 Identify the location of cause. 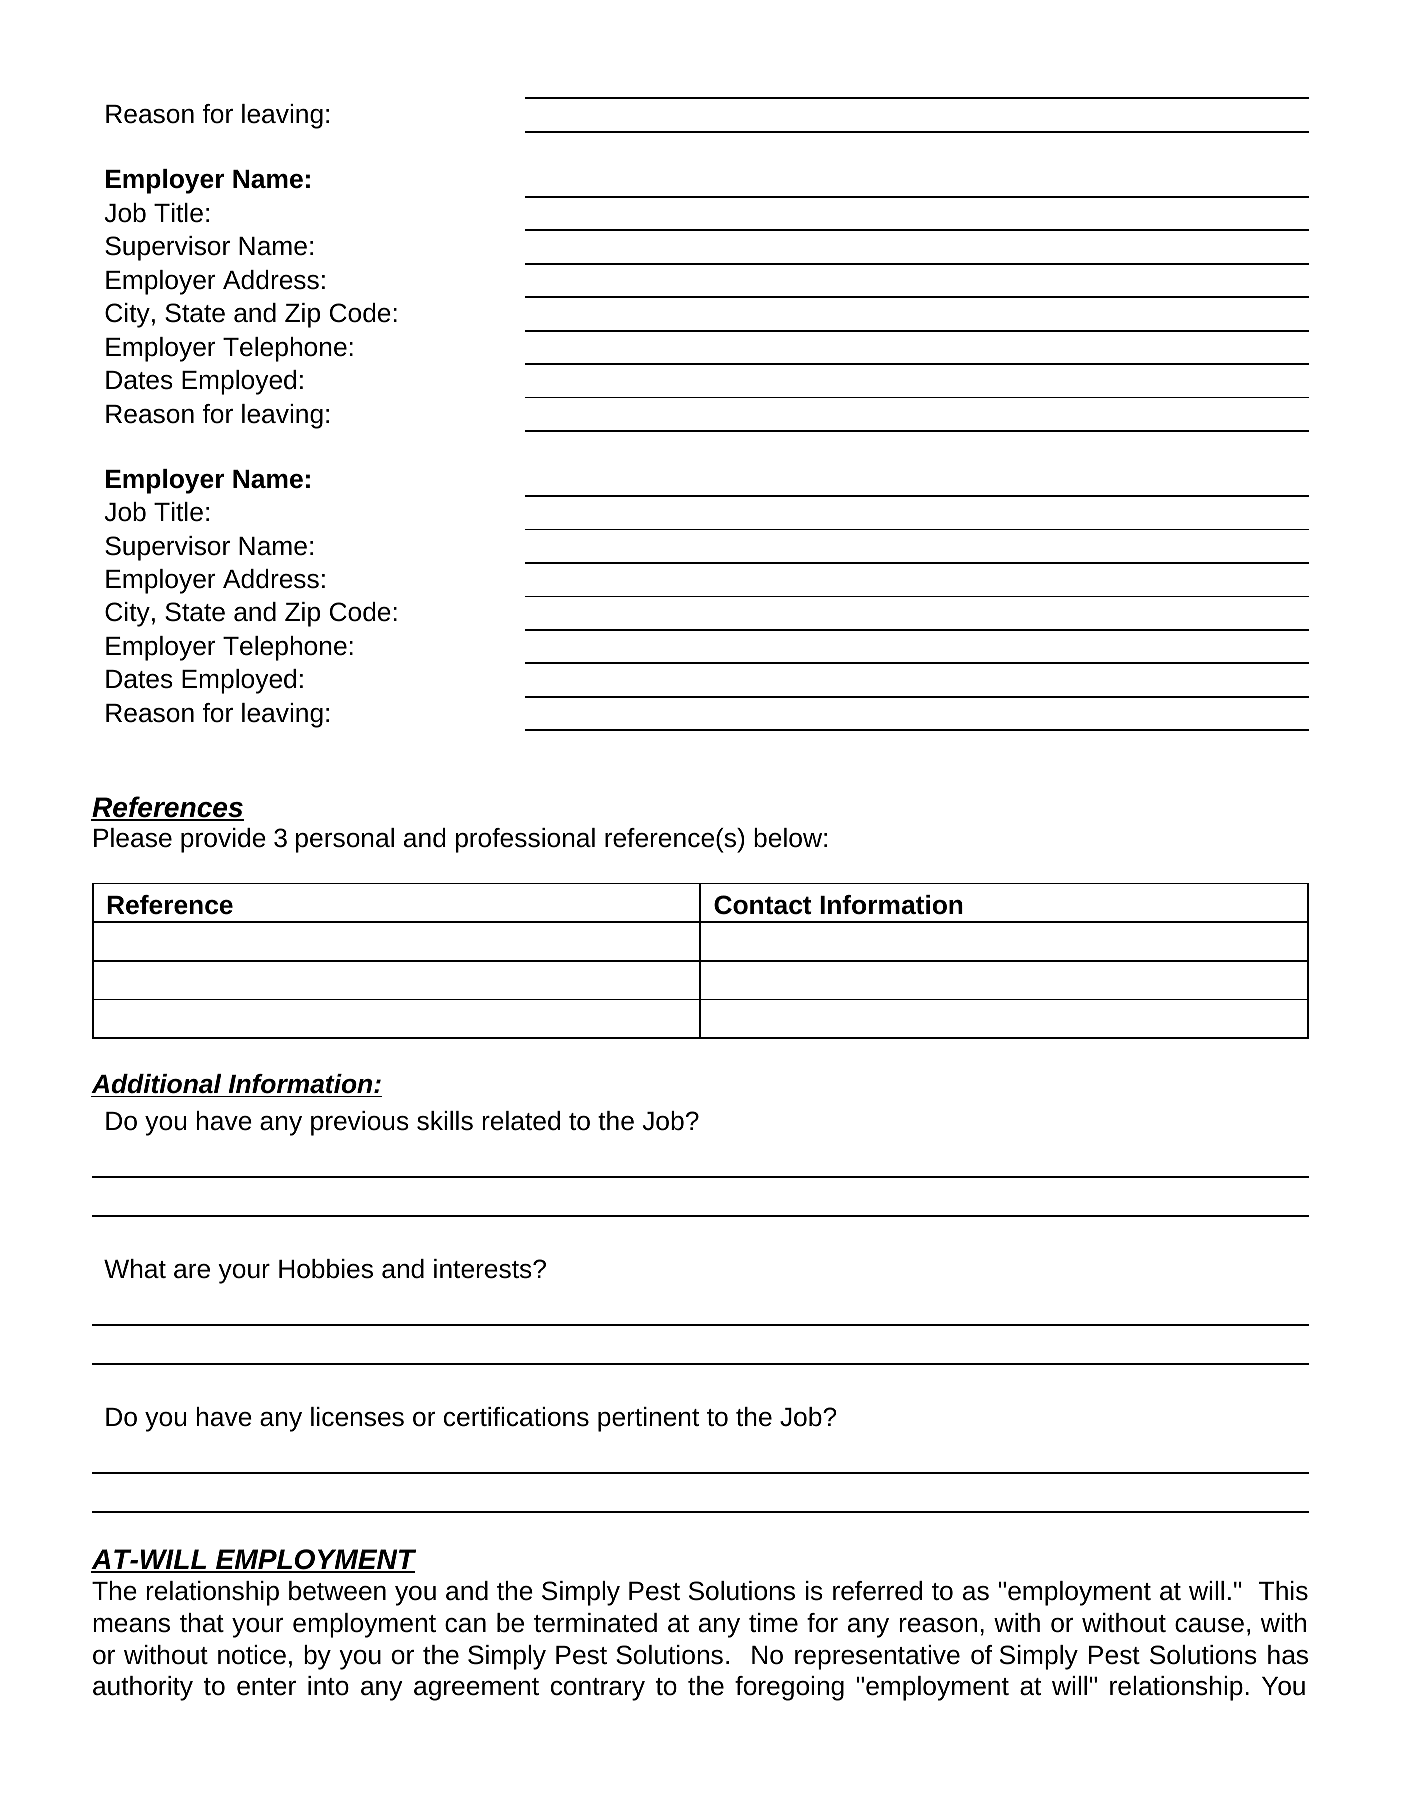
(1209, 1625).
